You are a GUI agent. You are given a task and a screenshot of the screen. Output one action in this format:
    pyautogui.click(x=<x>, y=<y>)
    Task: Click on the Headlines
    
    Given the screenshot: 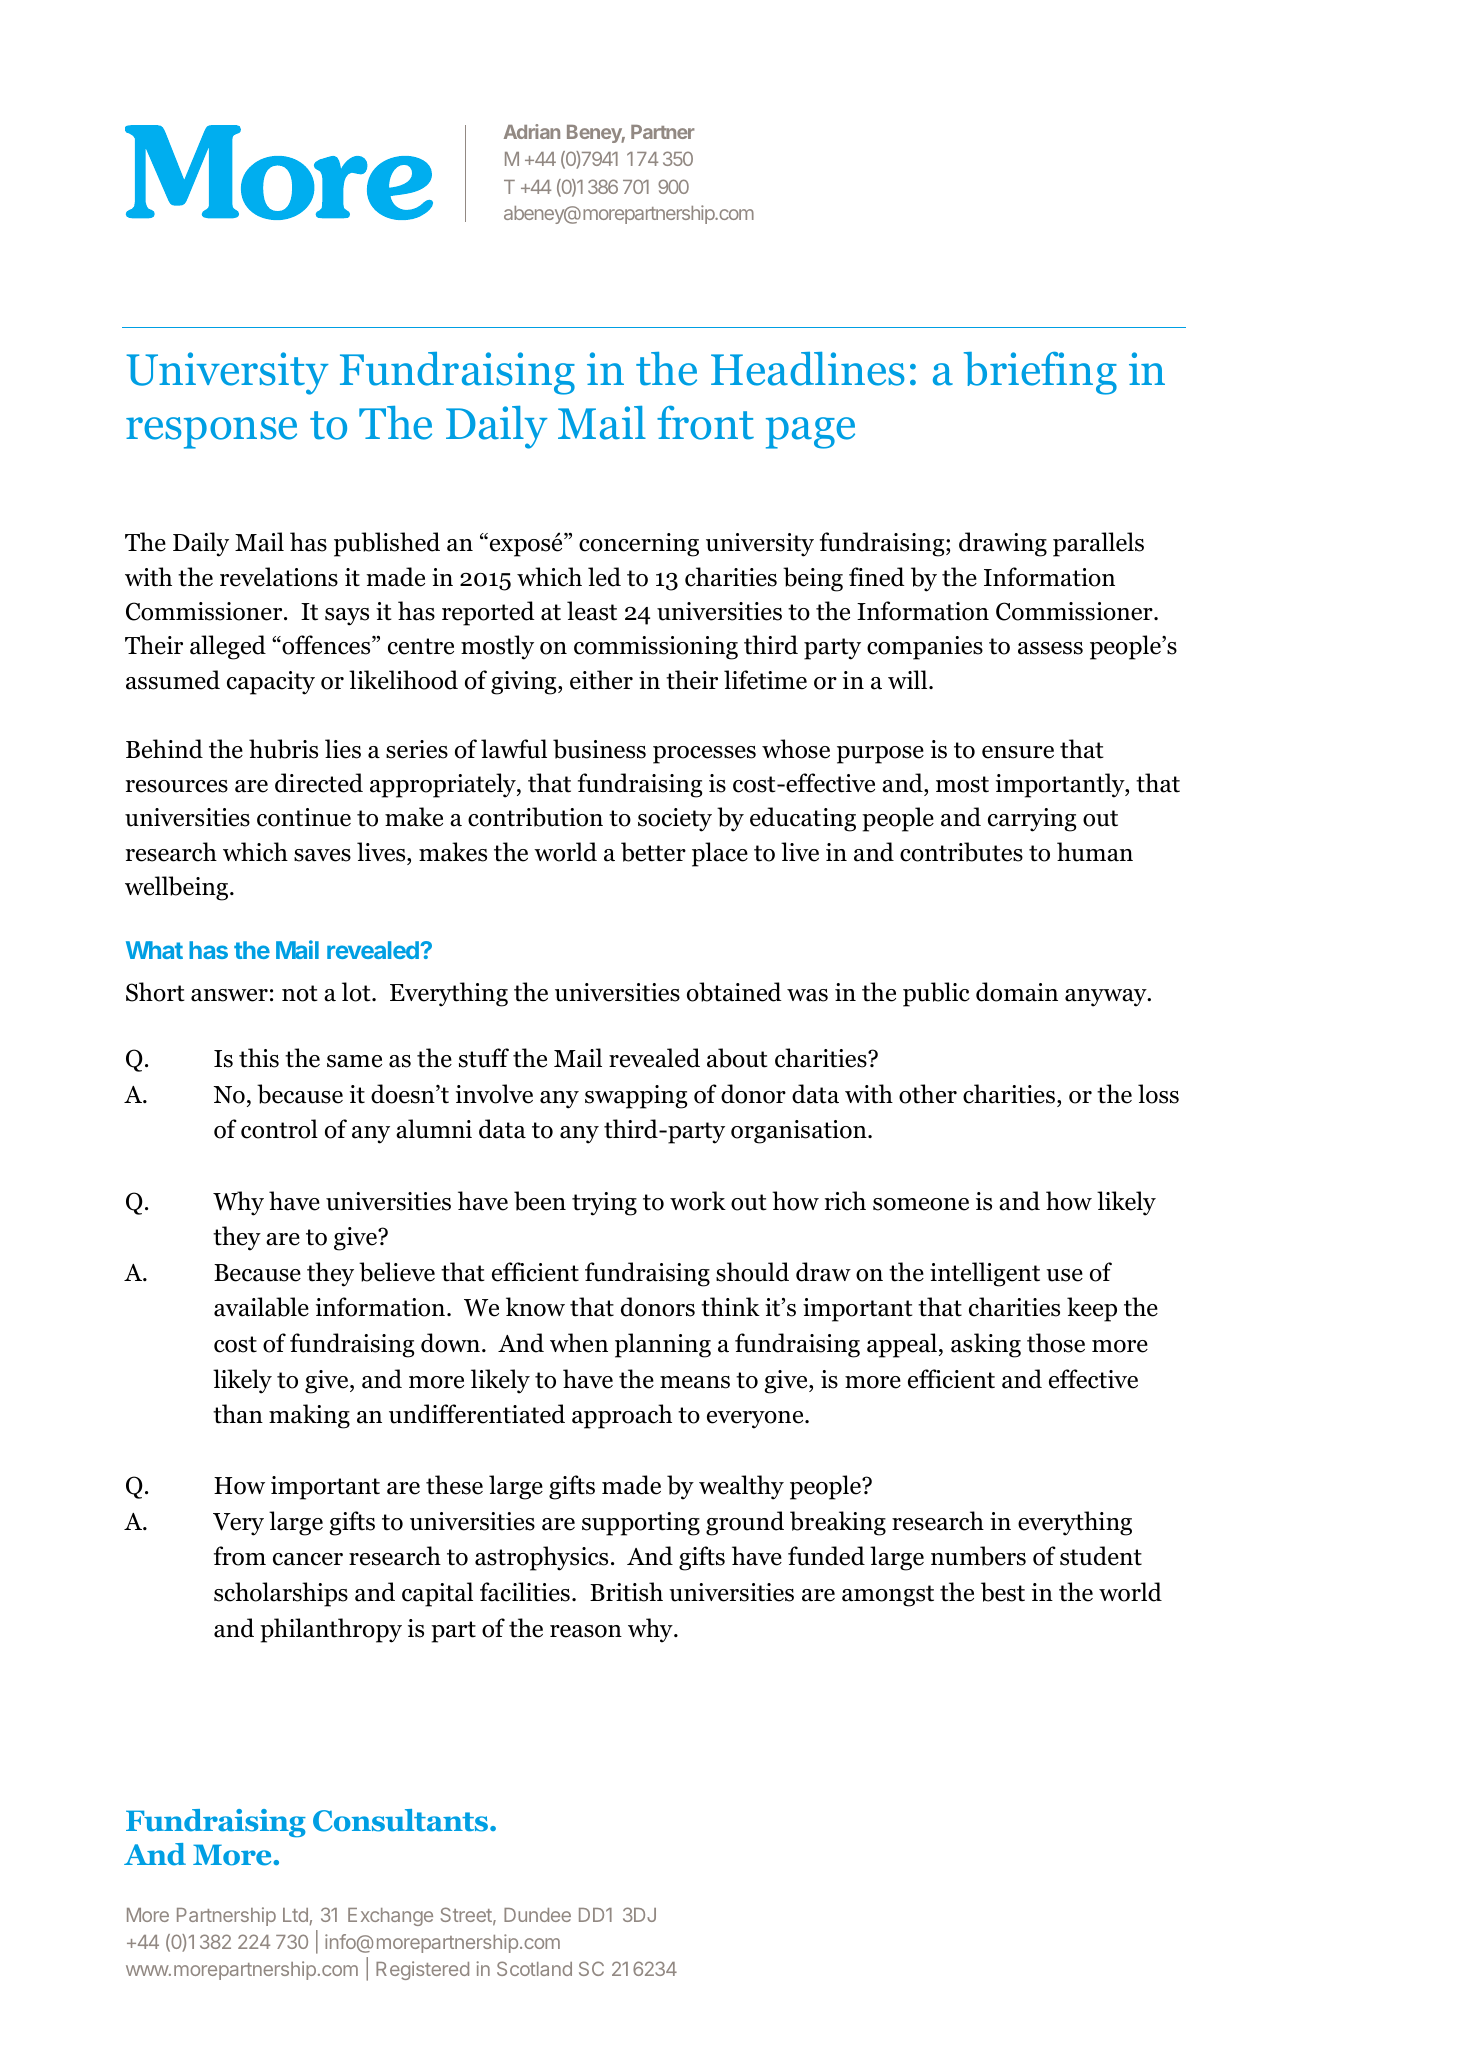 What is the action you would take?
    pyautogui.click(x=808, y=369)
